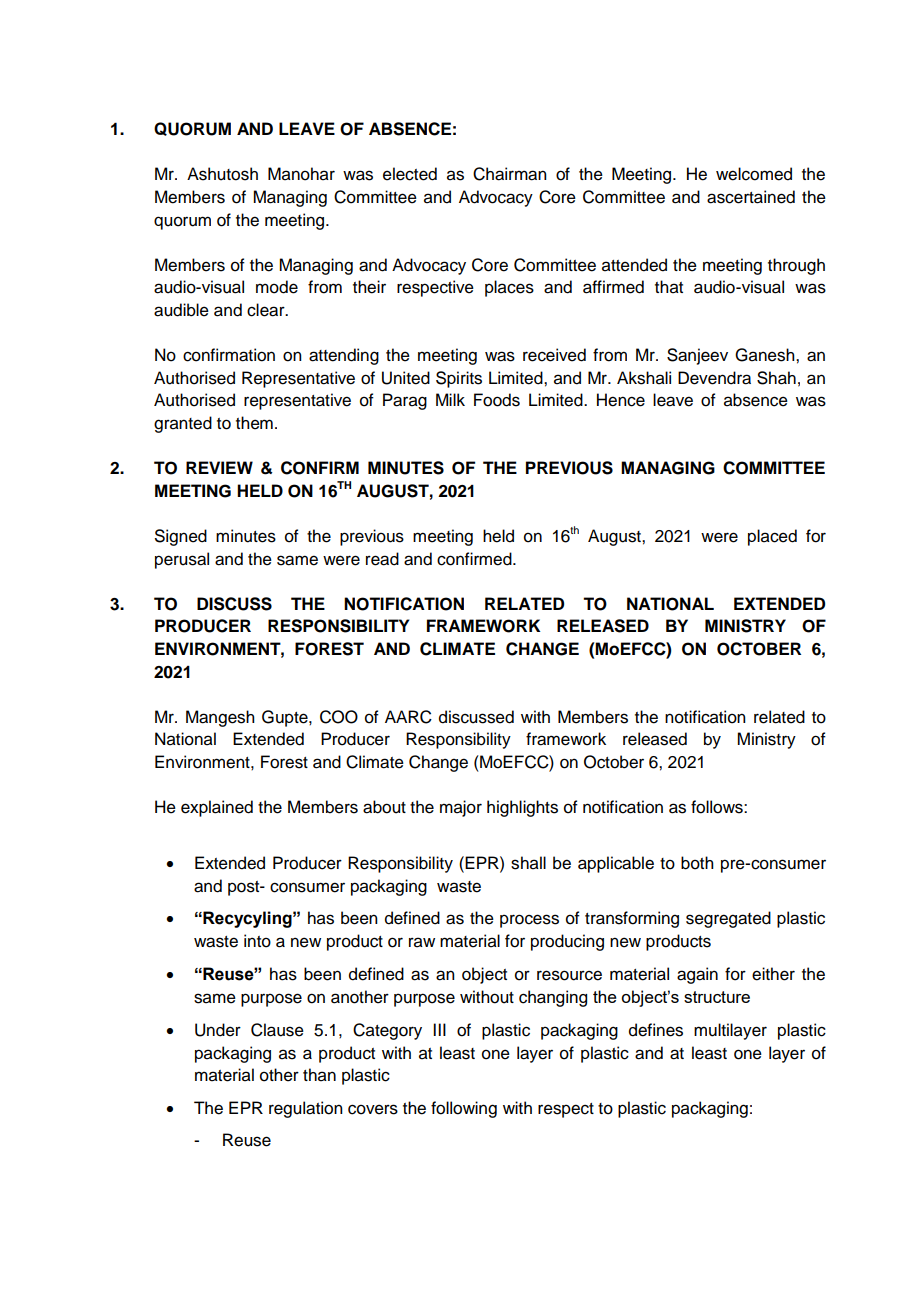 Image resolution: width=924 pixels, height=1308 pixels. What do you see at coordinates (464, 1109) in the screenshot?
I see `following` at bounding box center [464, 1109].
